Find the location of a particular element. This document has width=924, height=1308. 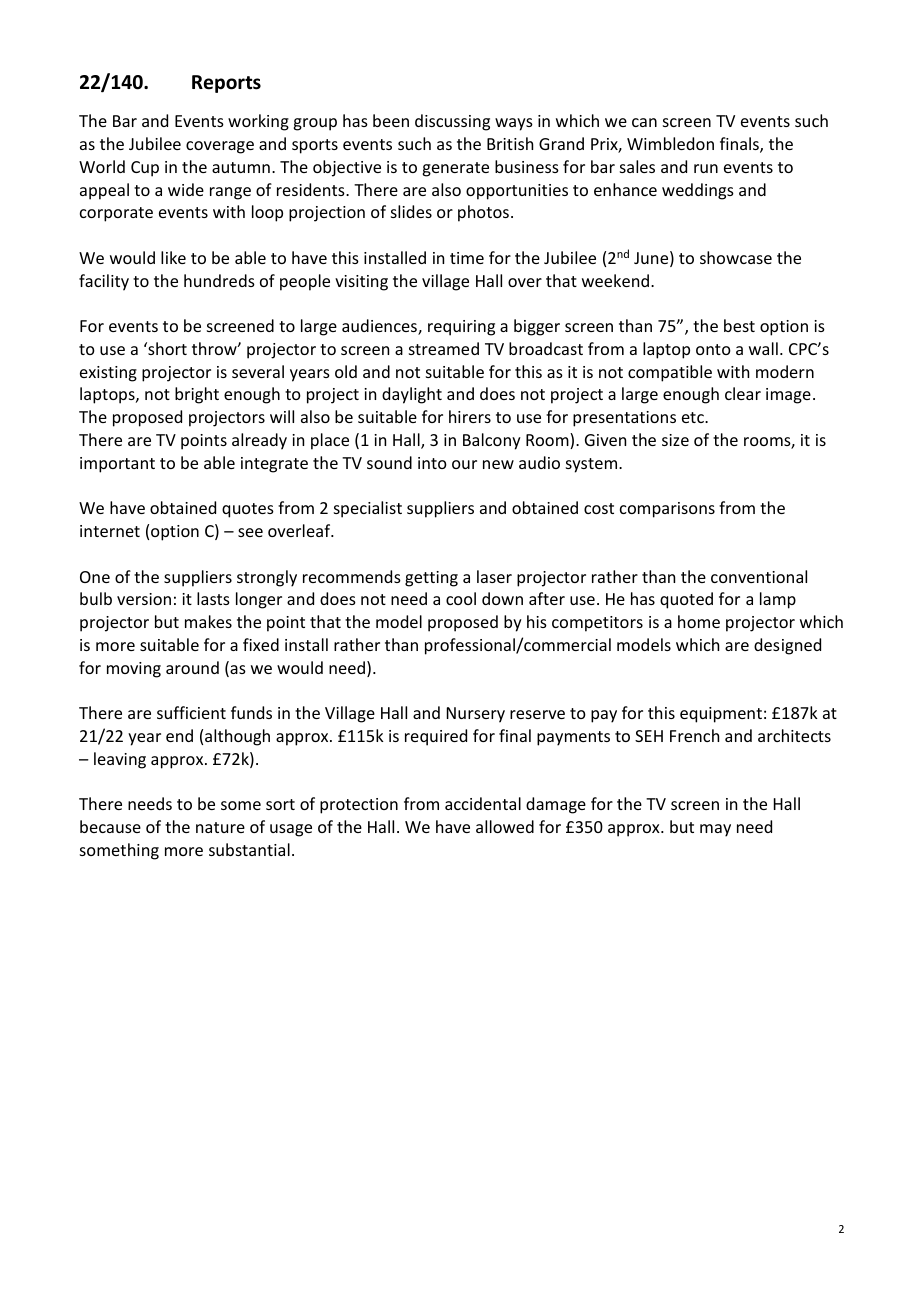

nature is located at coordinates (220, 827).
